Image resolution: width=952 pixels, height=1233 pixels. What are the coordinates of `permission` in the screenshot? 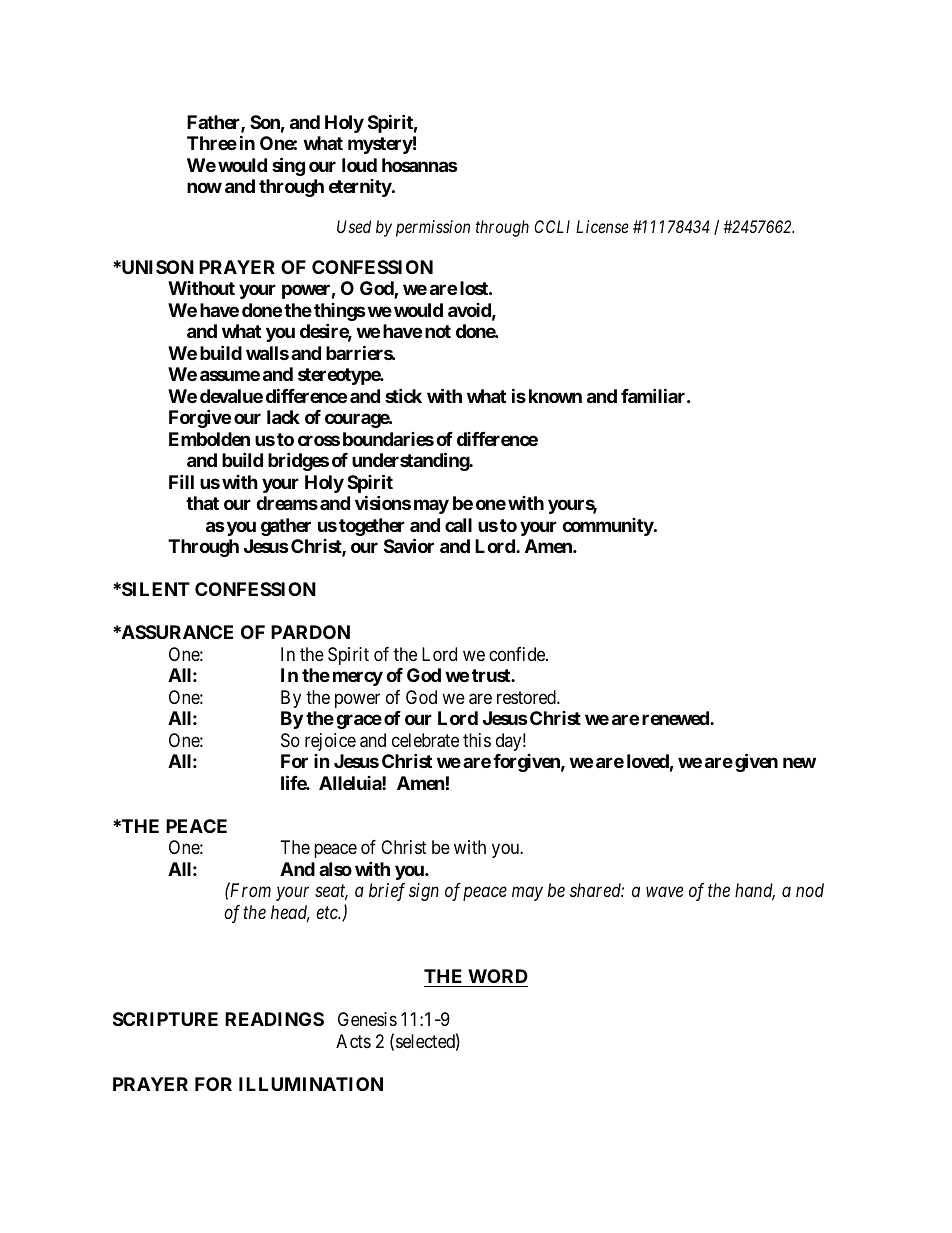 It's located at (433, 228).
